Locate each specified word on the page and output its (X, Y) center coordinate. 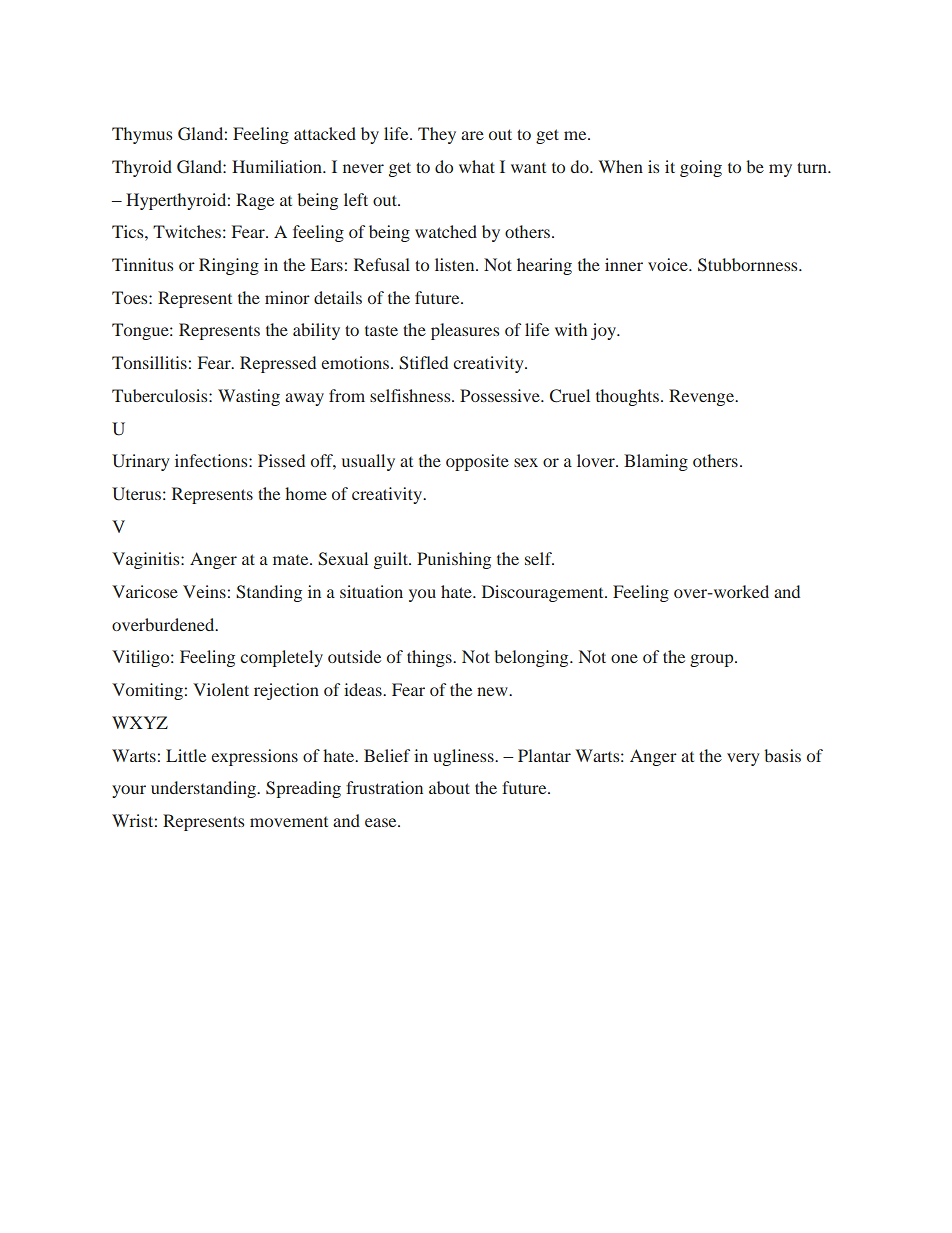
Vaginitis (147, 560)
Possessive (501, 395)
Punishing (454, 560)
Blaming (656, 462)
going (701, 168)
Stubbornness (749, 265)
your (129, 791)
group (713, 660)
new (493, 691)
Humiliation (278, 166)
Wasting (249, 397)
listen (456, 264)
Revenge (702, 397)
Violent (221, 689)
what (477, 166)
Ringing (229, 266)
